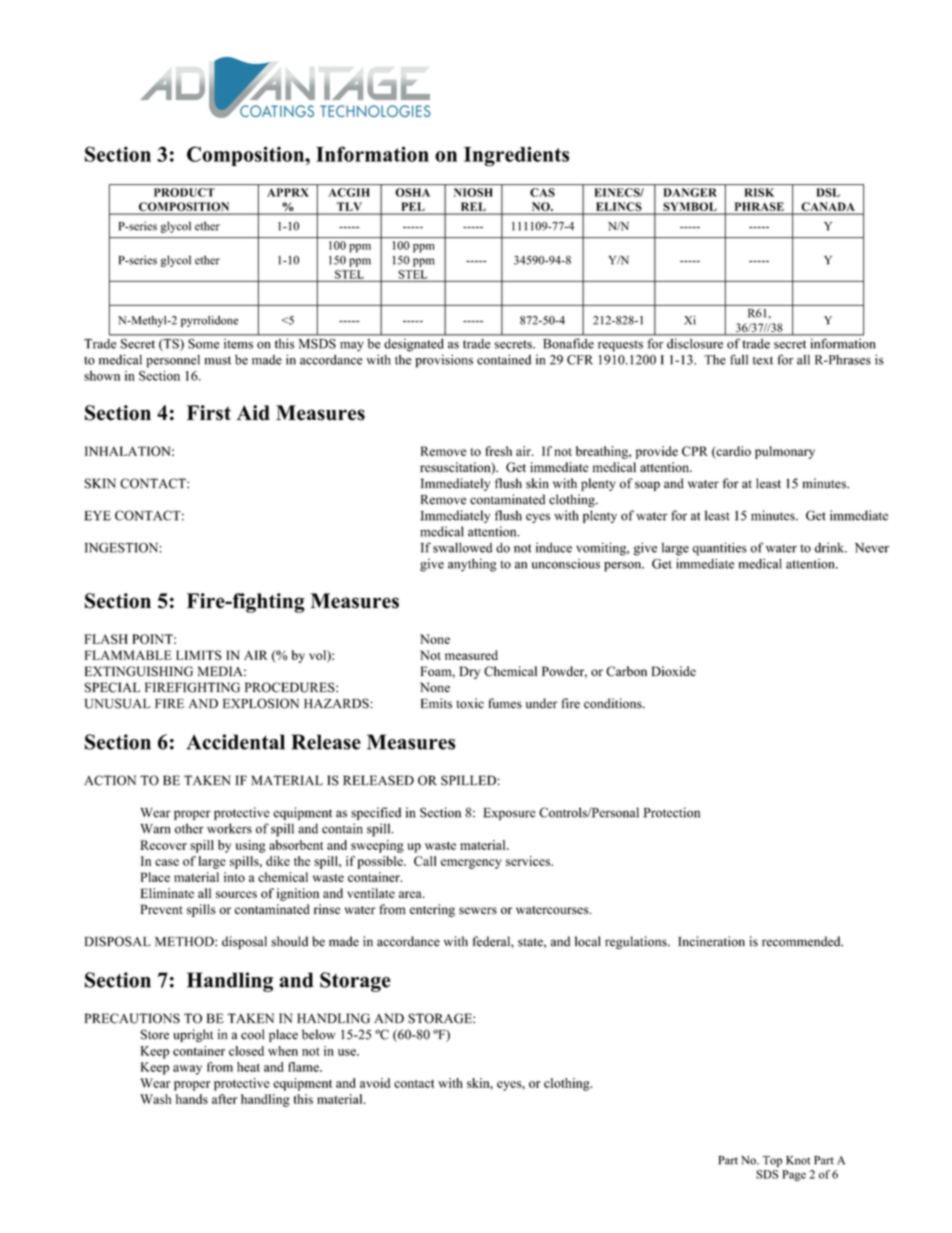  I want to click on PRODUCT, so click(184, 192).
